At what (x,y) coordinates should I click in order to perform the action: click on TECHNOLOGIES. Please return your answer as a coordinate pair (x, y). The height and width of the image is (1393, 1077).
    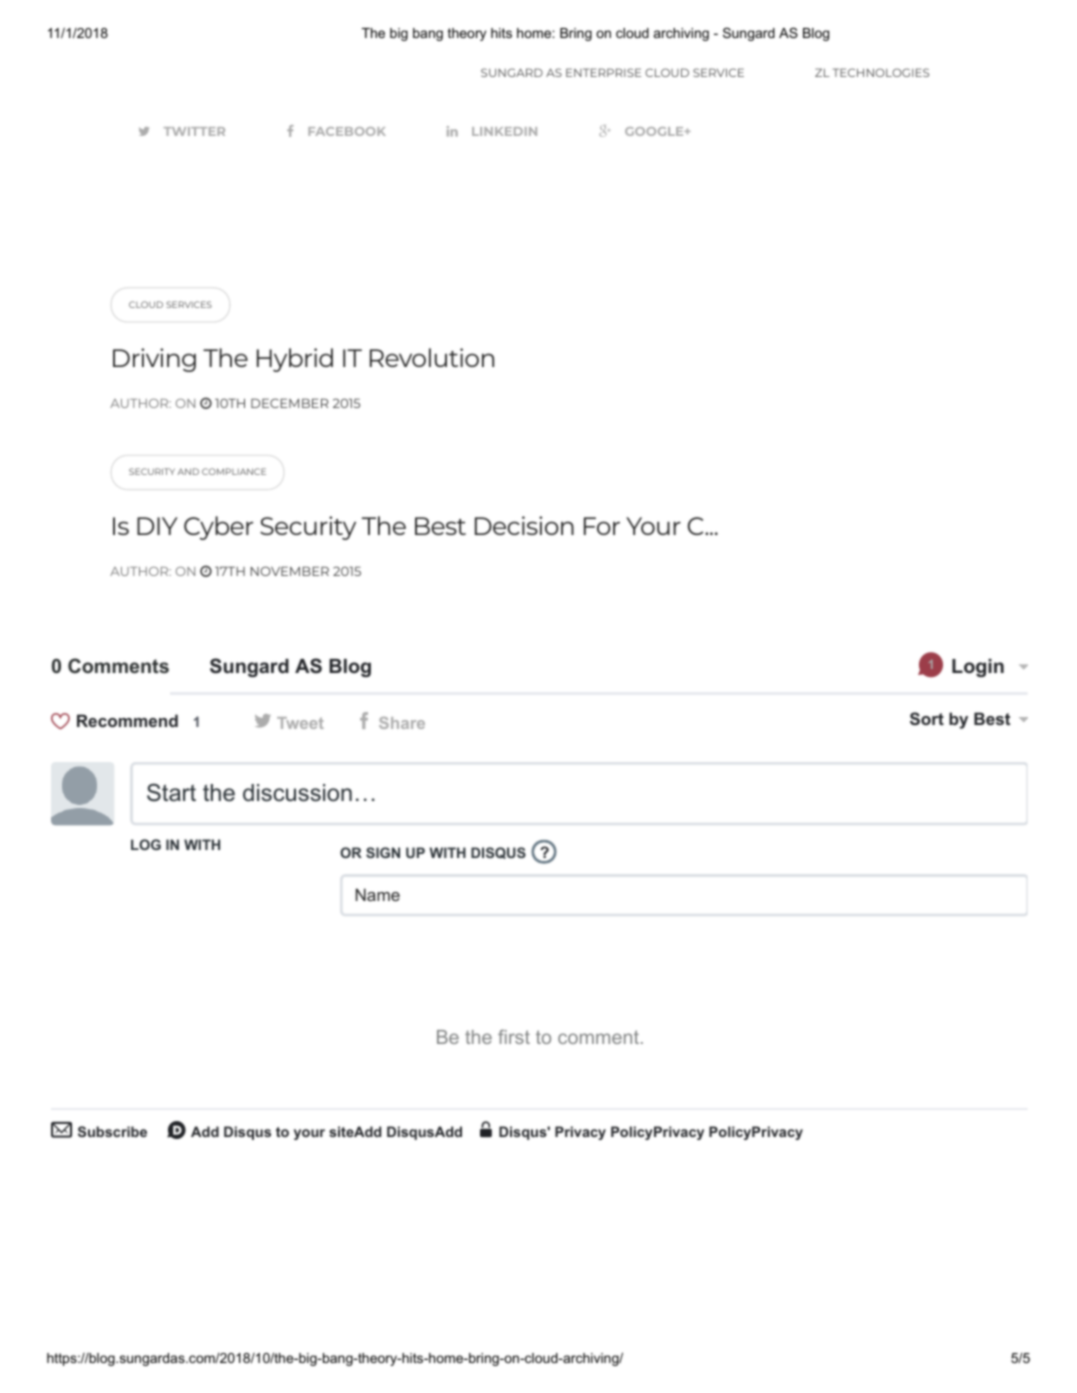
    Looking at the image, I should click on (881, 72).
